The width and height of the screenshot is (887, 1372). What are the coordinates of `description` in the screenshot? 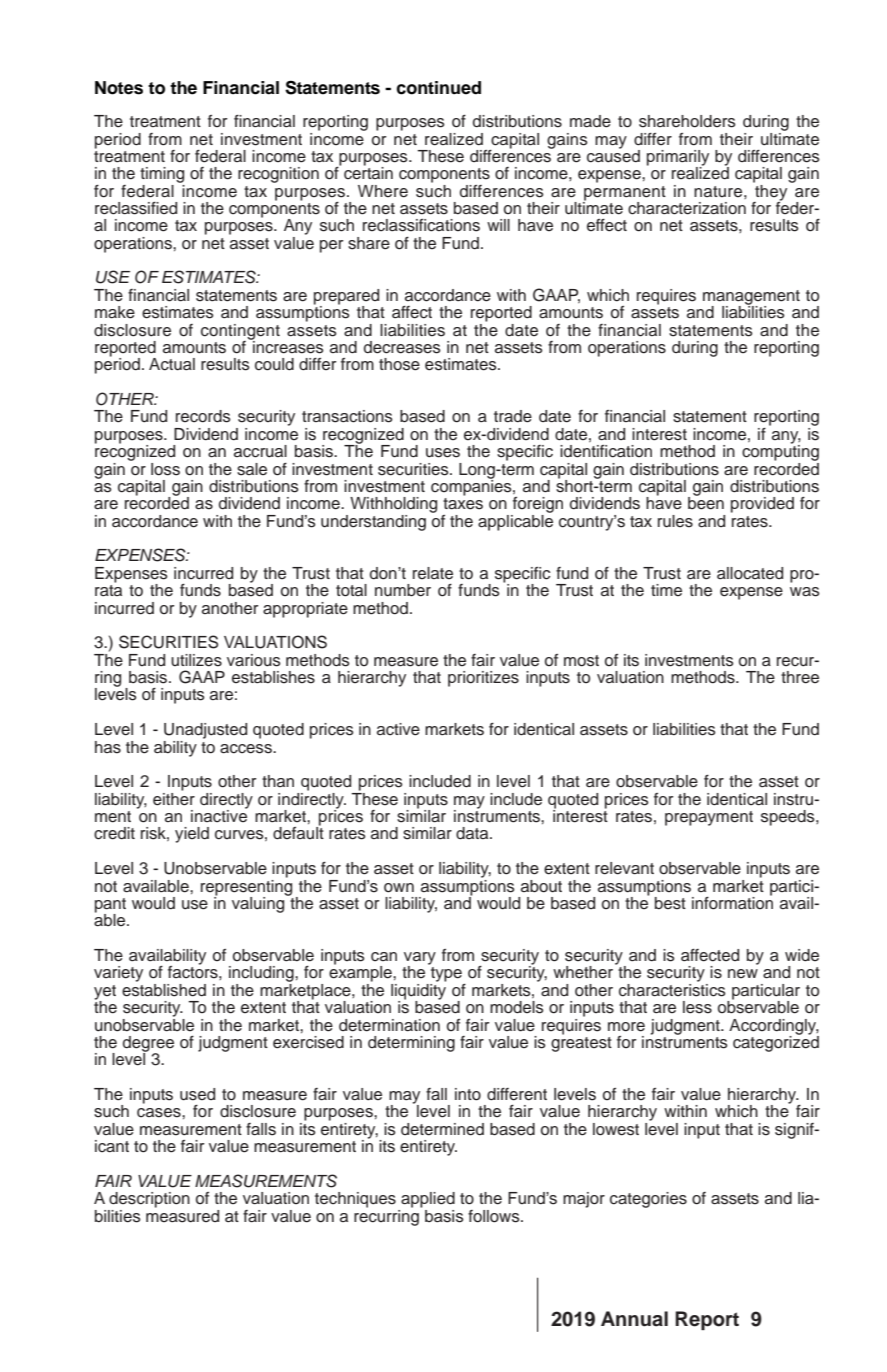 It's located at (149, 1200).
